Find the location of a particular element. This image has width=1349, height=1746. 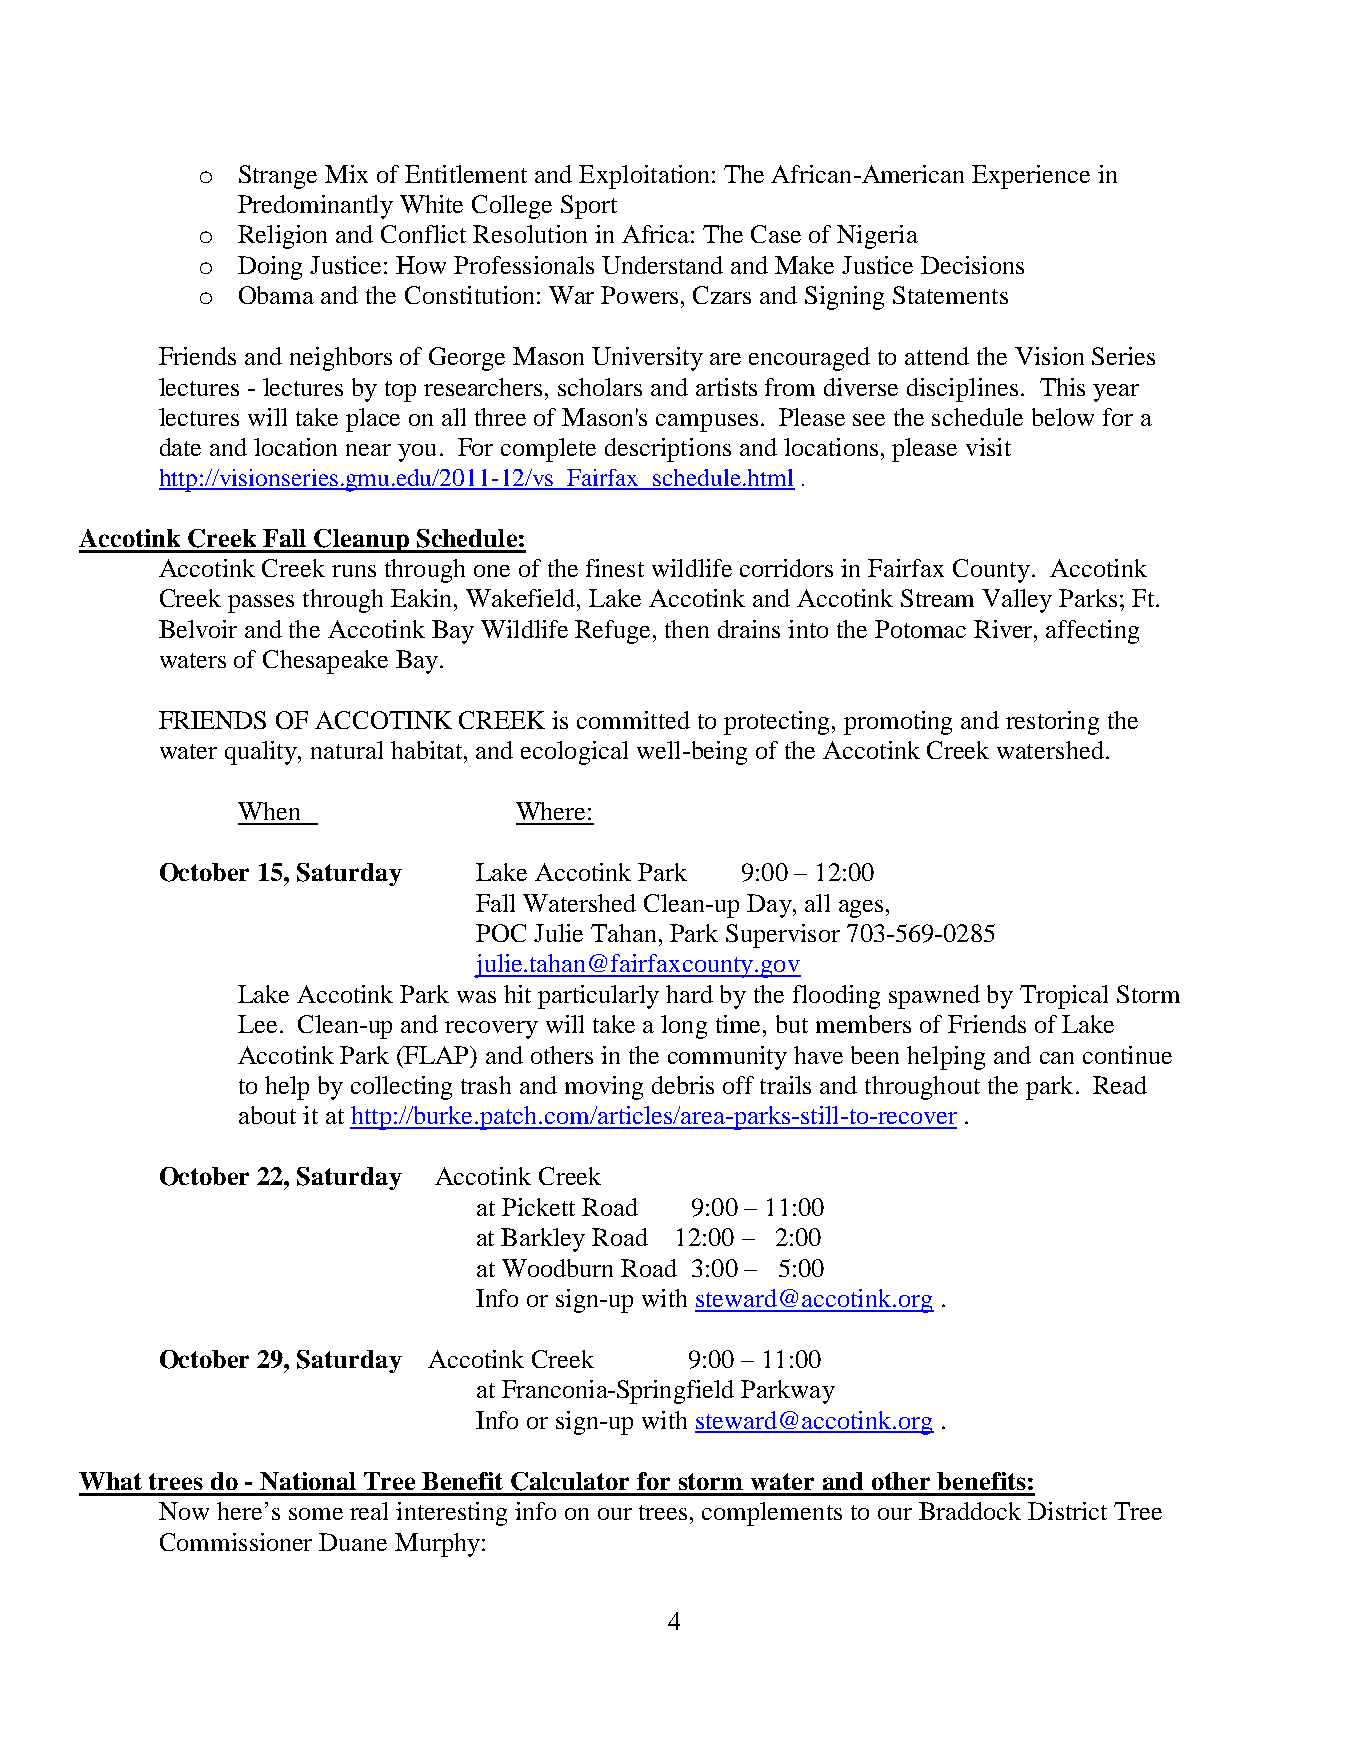

Predominantly is located at coordinates (315, 207).
